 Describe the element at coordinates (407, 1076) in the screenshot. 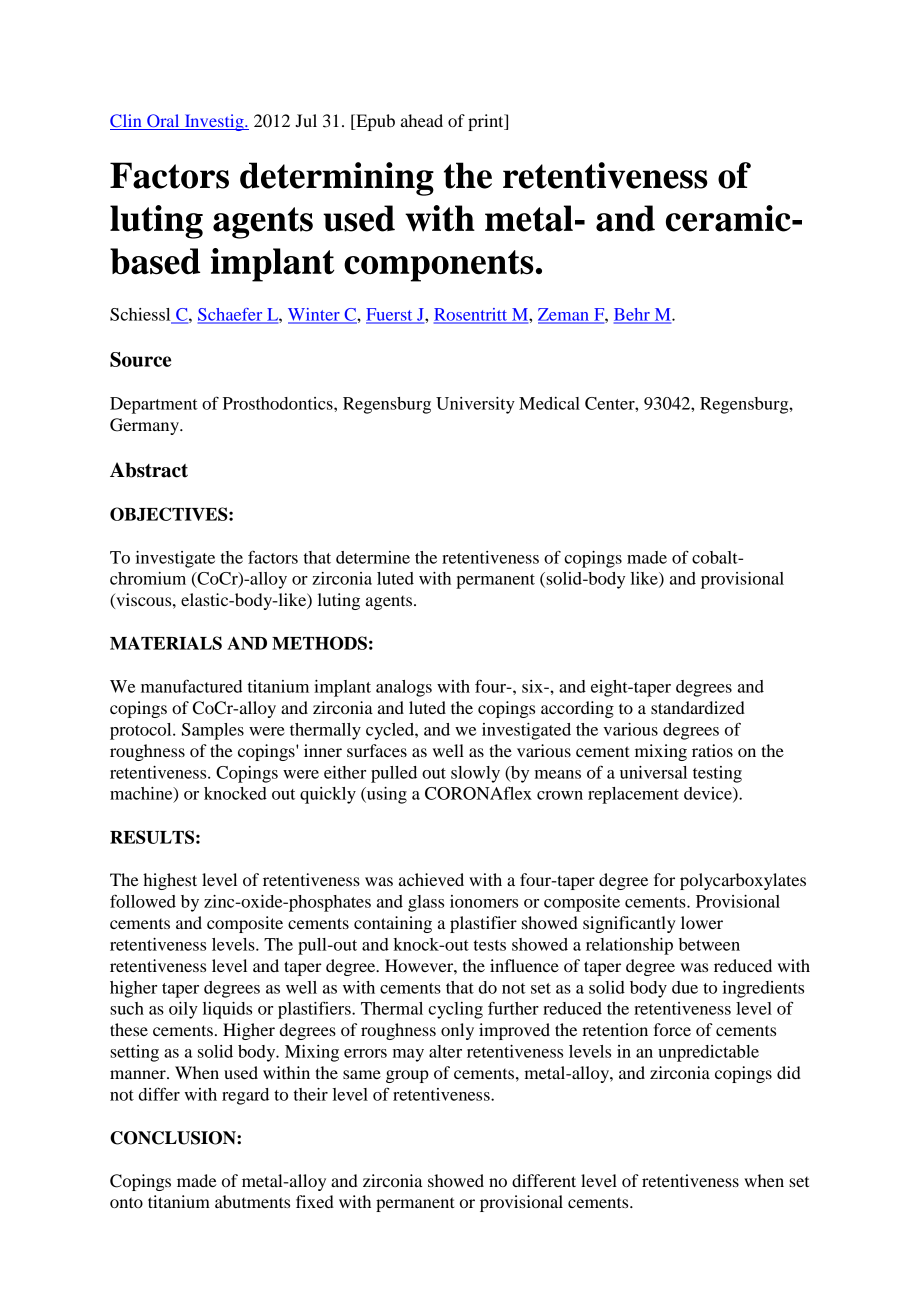

I see `group` at that location.
